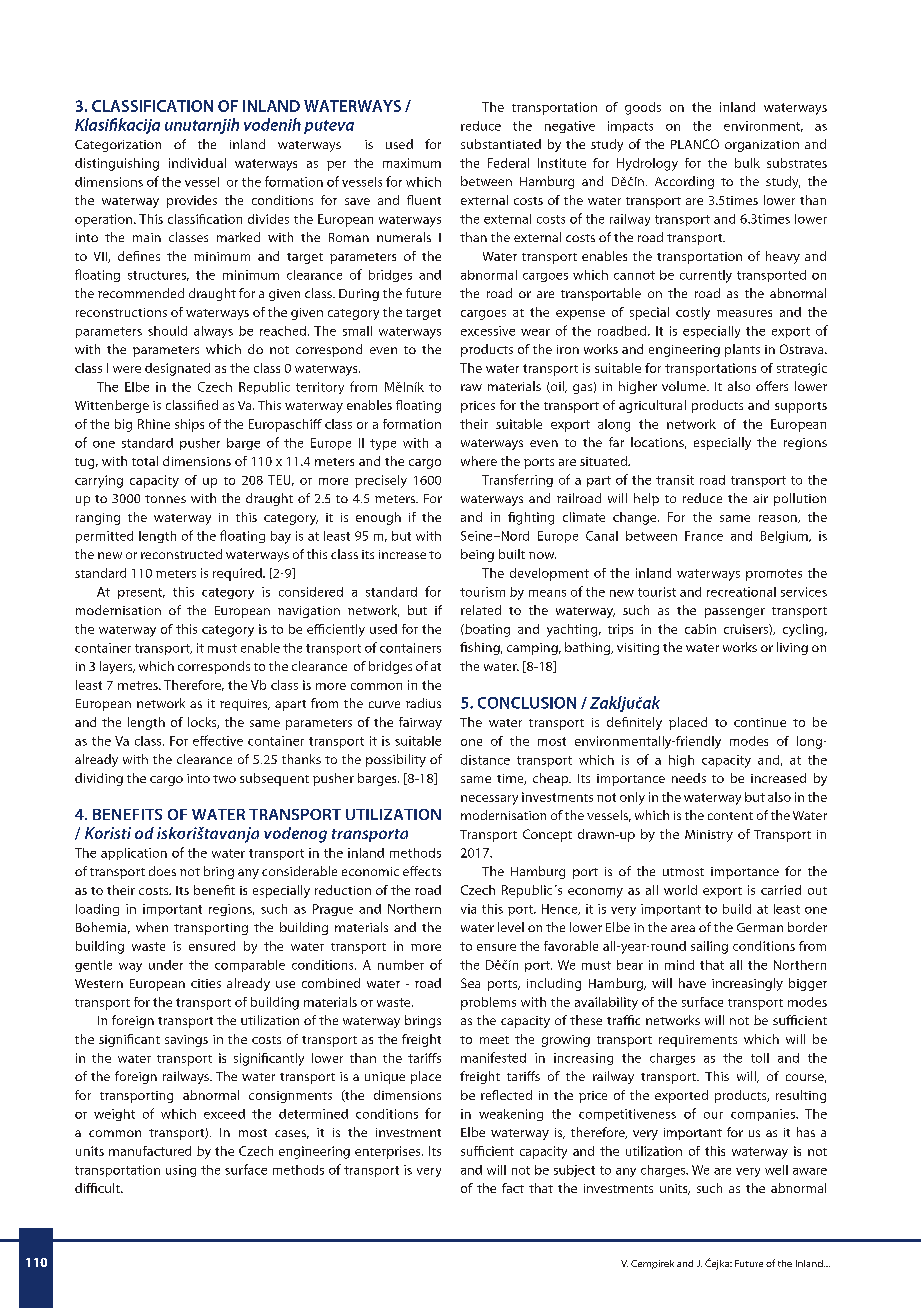 The height and width of the document is (1308, 924). What do you see at coordinates (197, 163) in the document?
I see `individual` at bounding box center [197, 163].
